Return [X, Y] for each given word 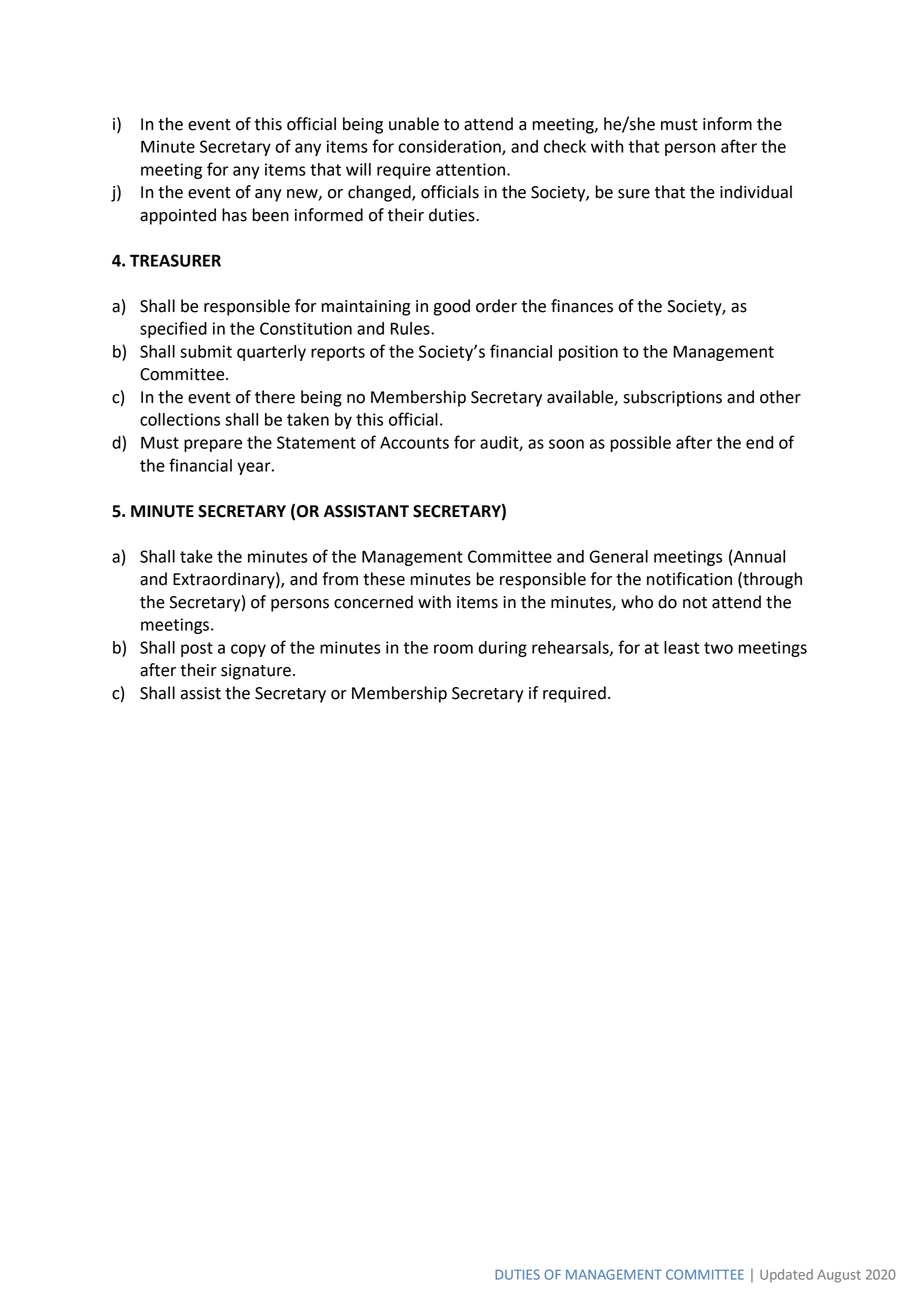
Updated [786, 1275]
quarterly [271, 353]
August [839, 1276]
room [453, 649]
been [271, 215]
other [780, 397]
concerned [373, 602]
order [496, 306]
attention [472, 169]
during [503, 649]
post [197, 649]
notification [689, 579]
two [718, 648]
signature [256, 672]
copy [248, 650]
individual [756, 192]
